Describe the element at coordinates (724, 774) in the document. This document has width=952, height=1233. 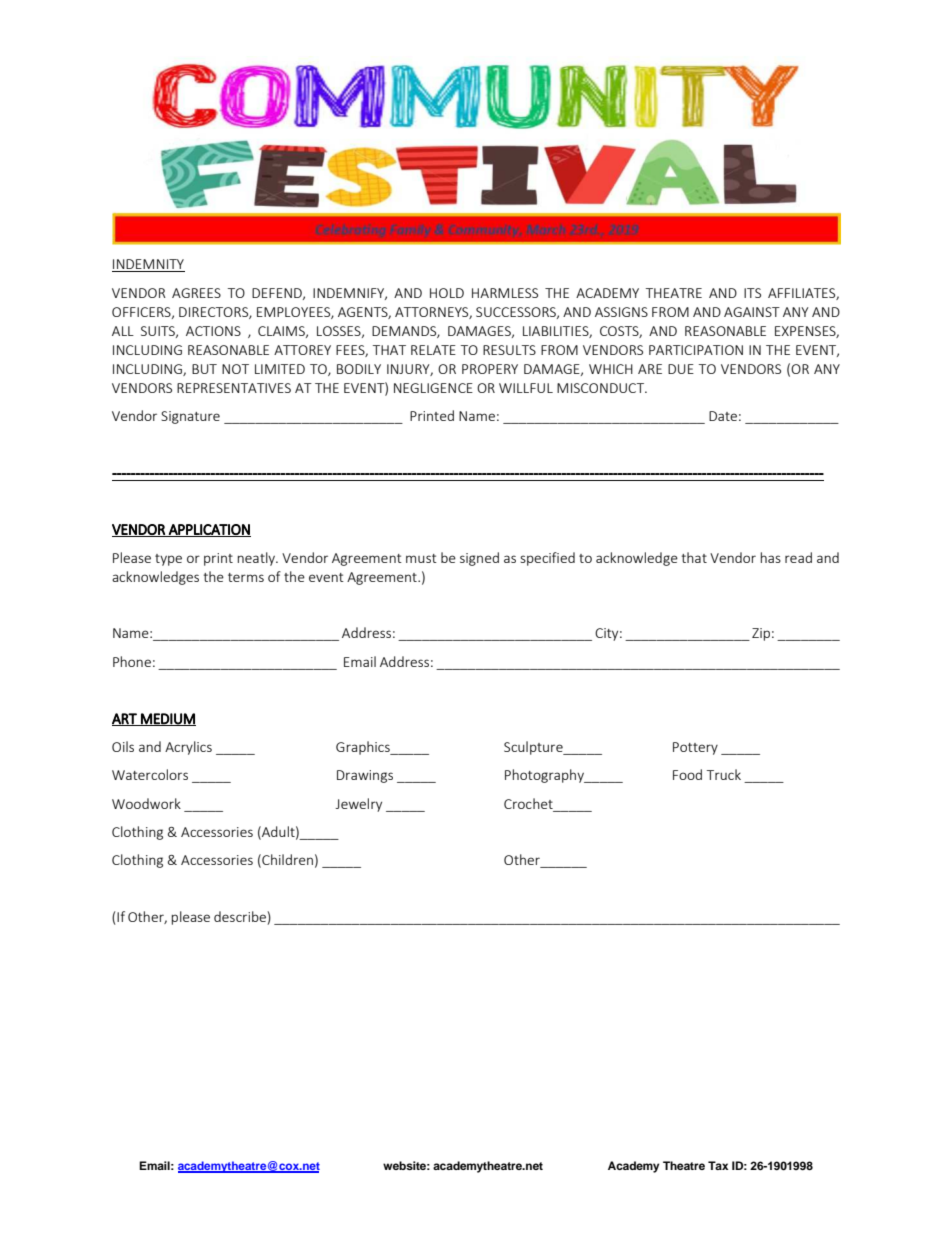
I see `Truck` at that location.
